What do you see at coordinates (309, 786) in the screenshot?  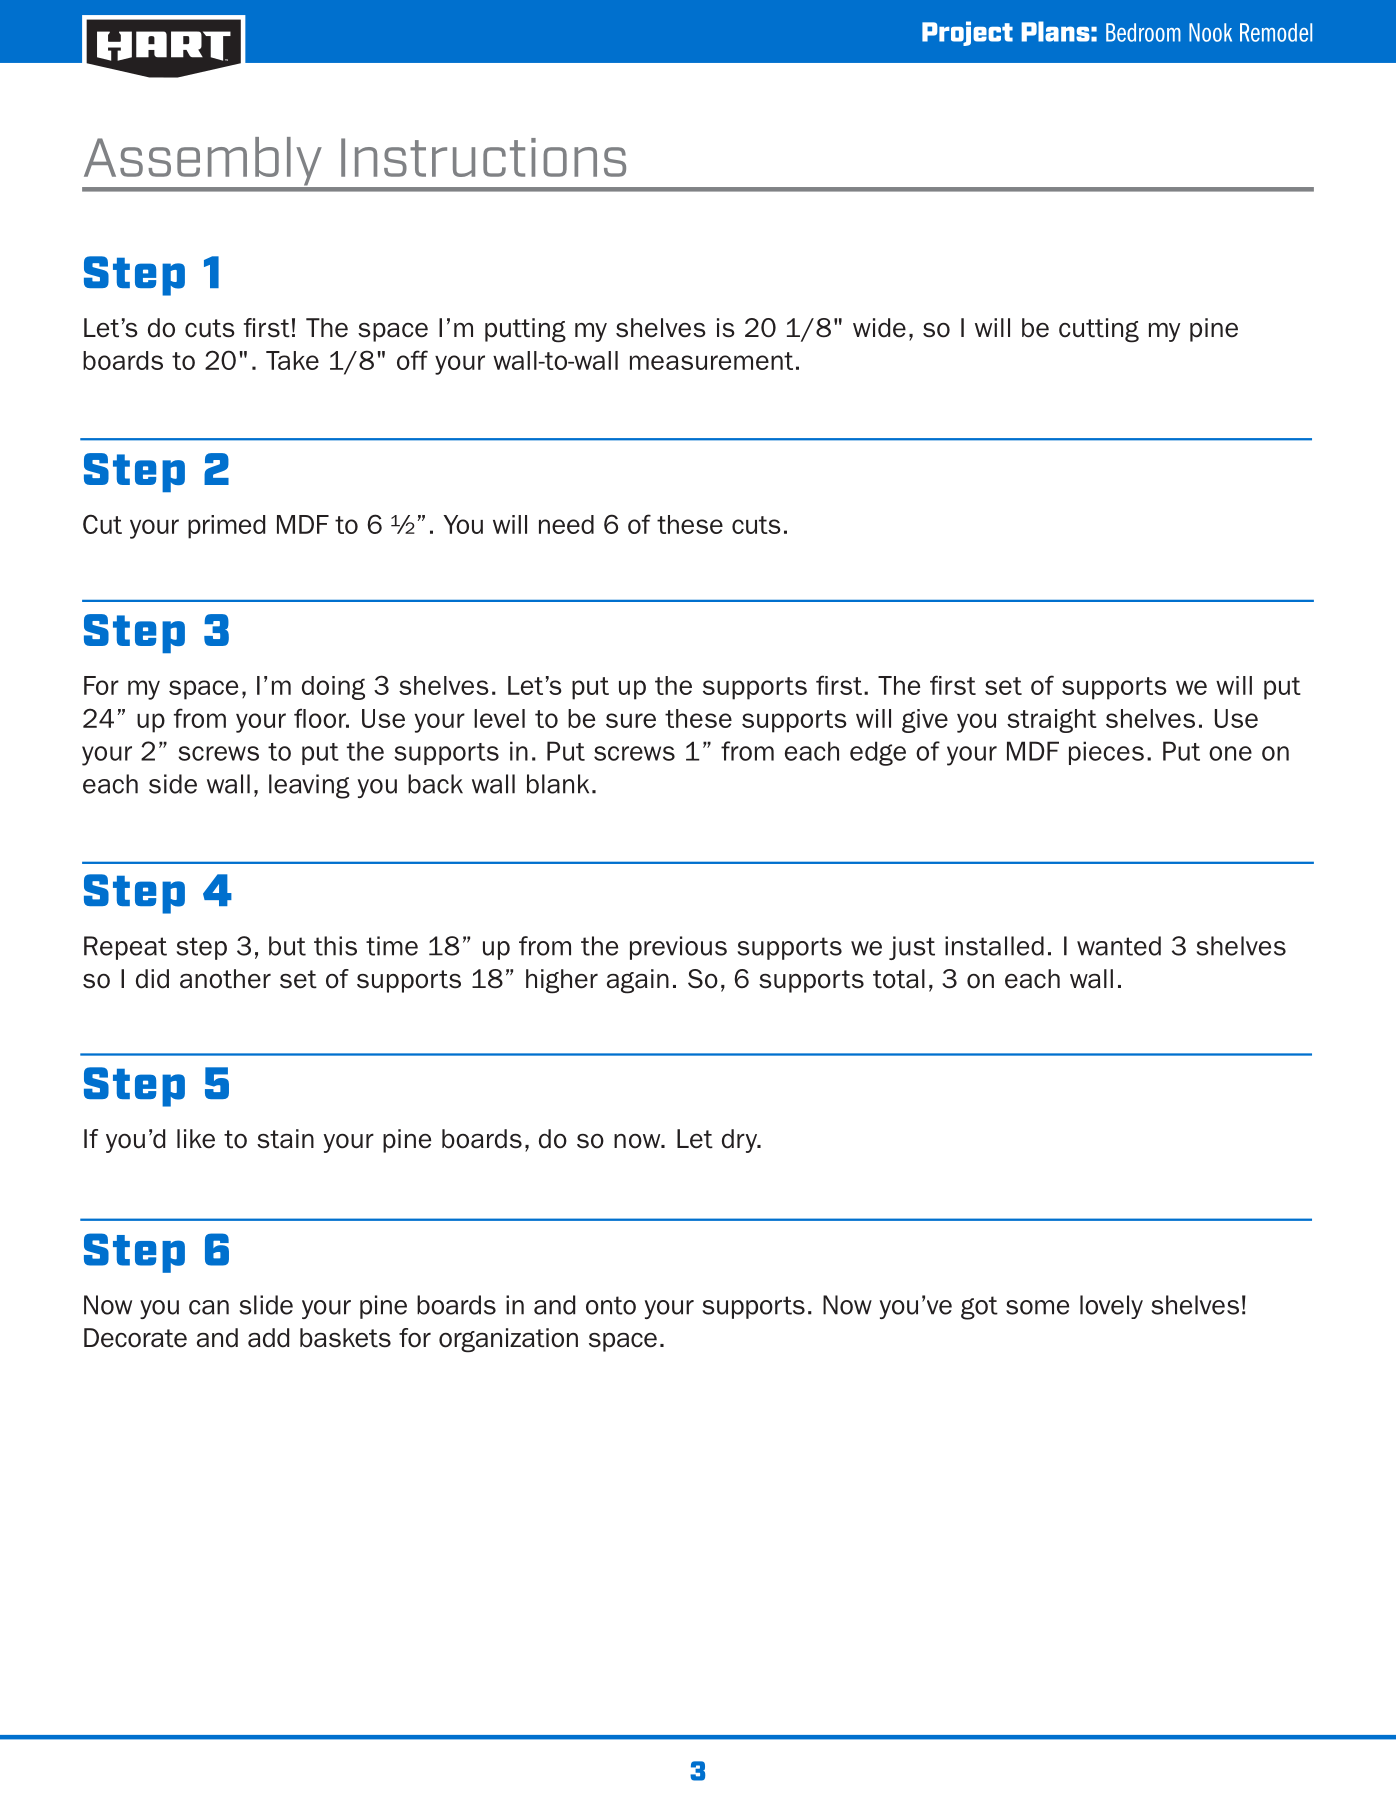 I see `leaving` at bounding box center [309, 786].
